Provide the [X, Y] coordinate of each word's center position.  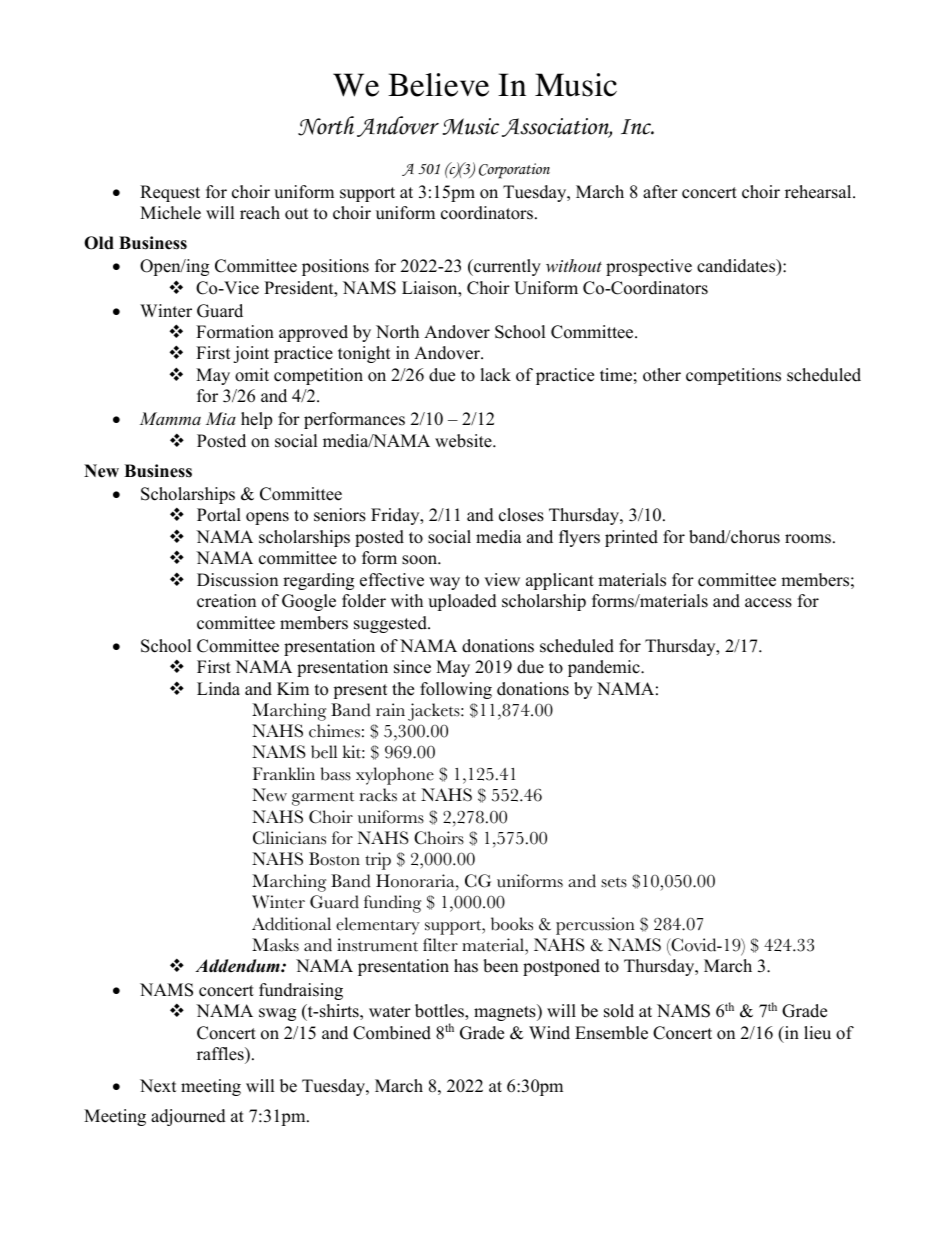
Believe [438, 85]
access [768, 603]
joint [251, 354]
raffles [221, 1054]
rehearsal [819, 192]
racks [378, 795]
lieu [817, 1033]
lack [495, 375]
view [502, 580]
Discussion [237, 580]
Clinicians [289, 838]
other [662, 375]
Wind [549, 1033]
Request [170, 193]
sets [614, 882]
